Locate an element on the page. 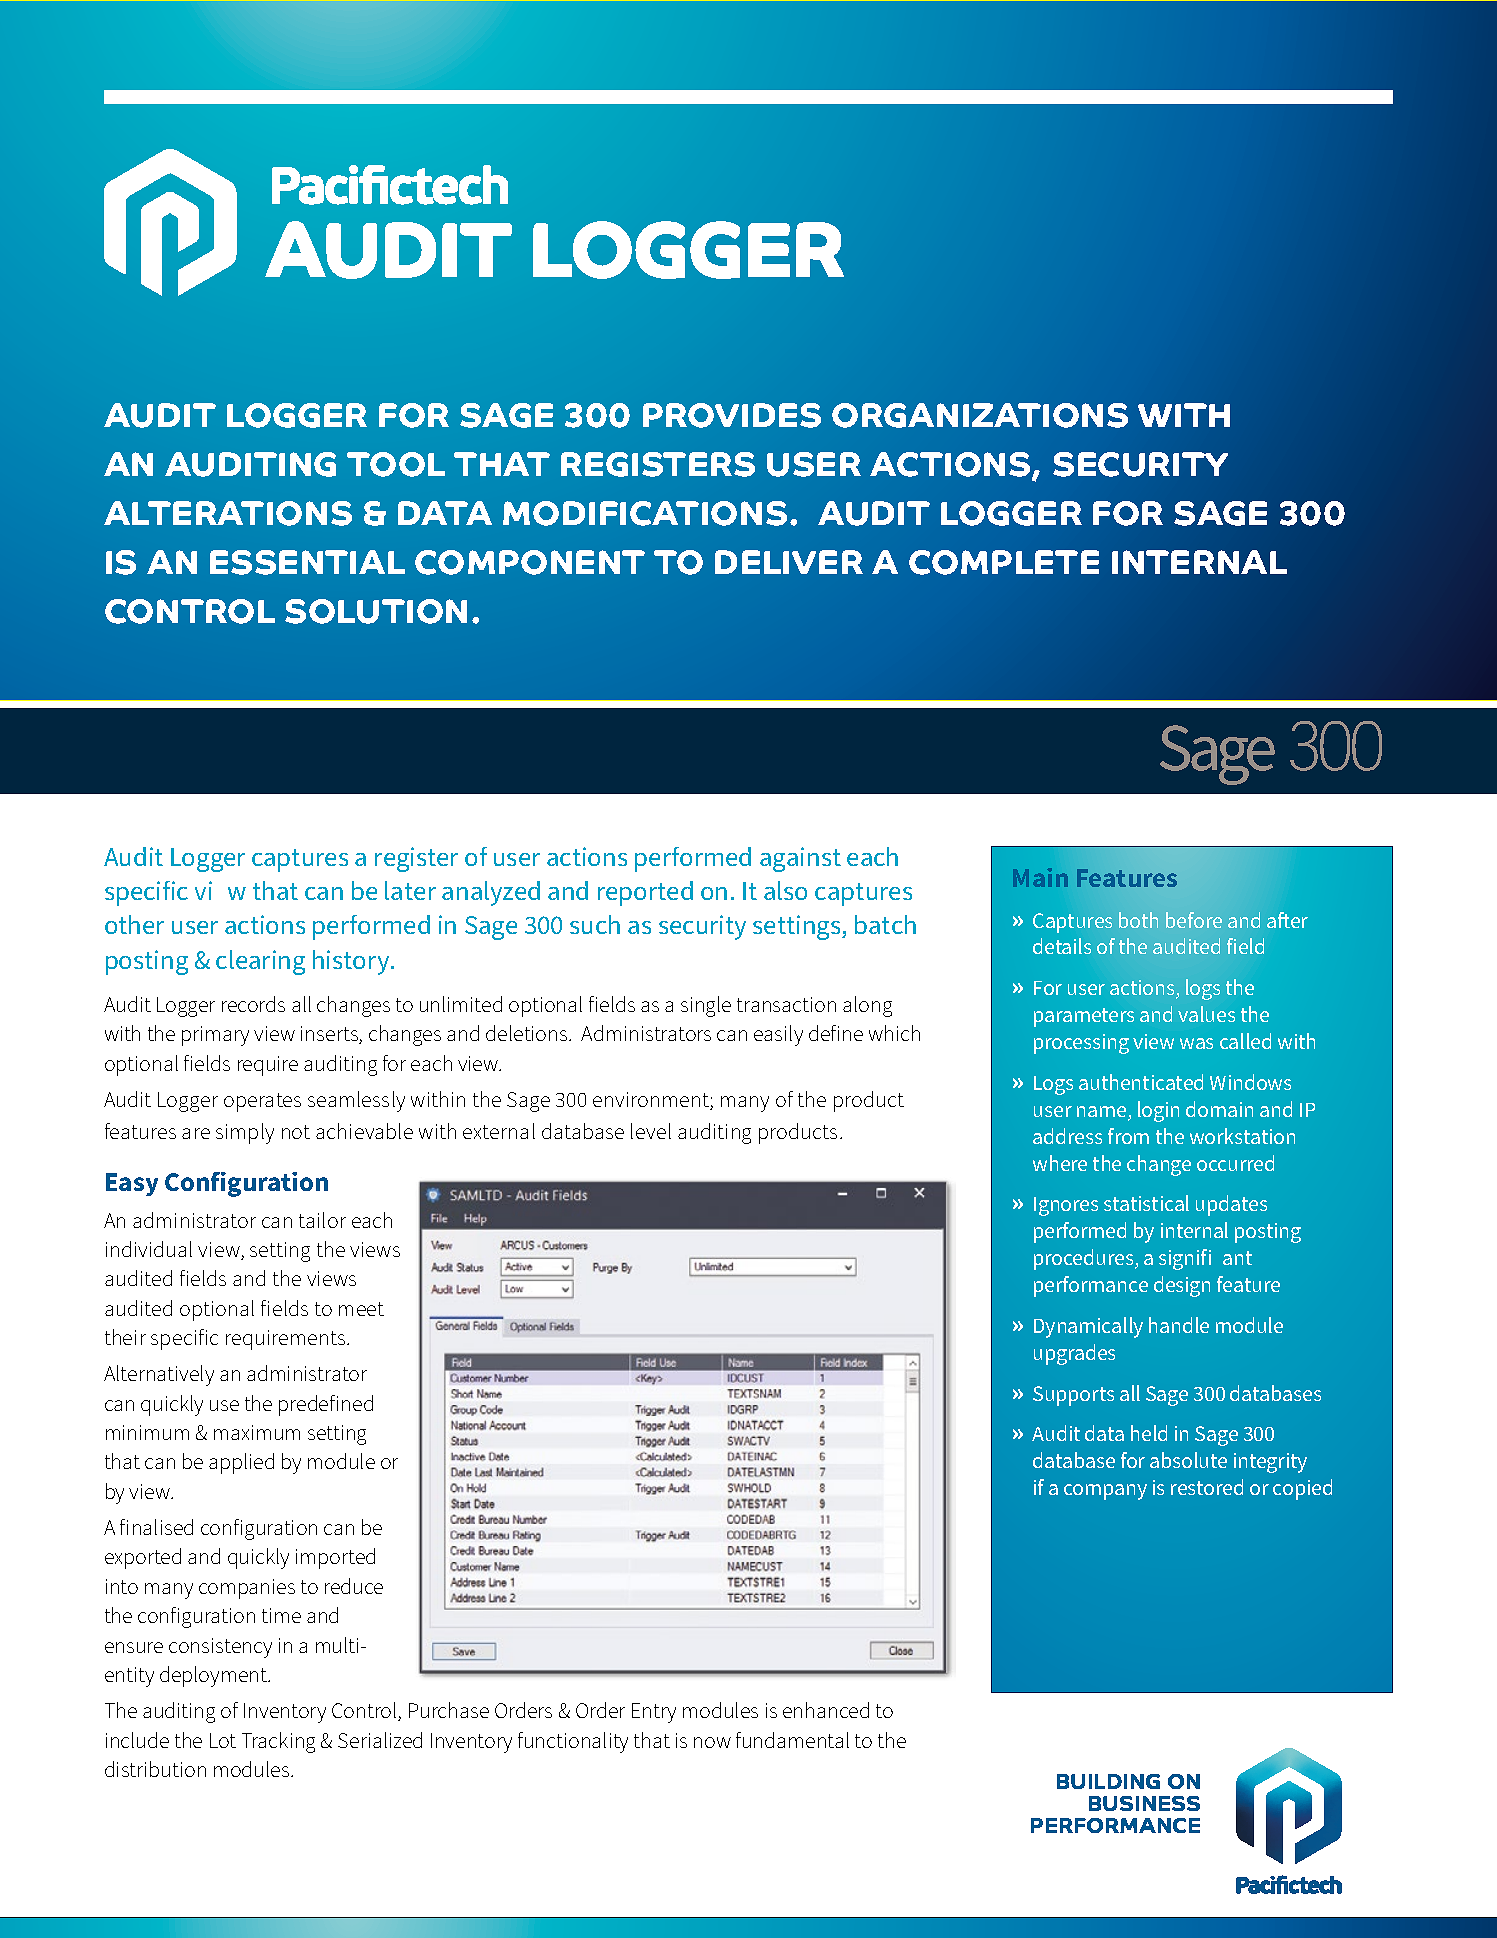  held is located at coordinates (1149, 1433).
